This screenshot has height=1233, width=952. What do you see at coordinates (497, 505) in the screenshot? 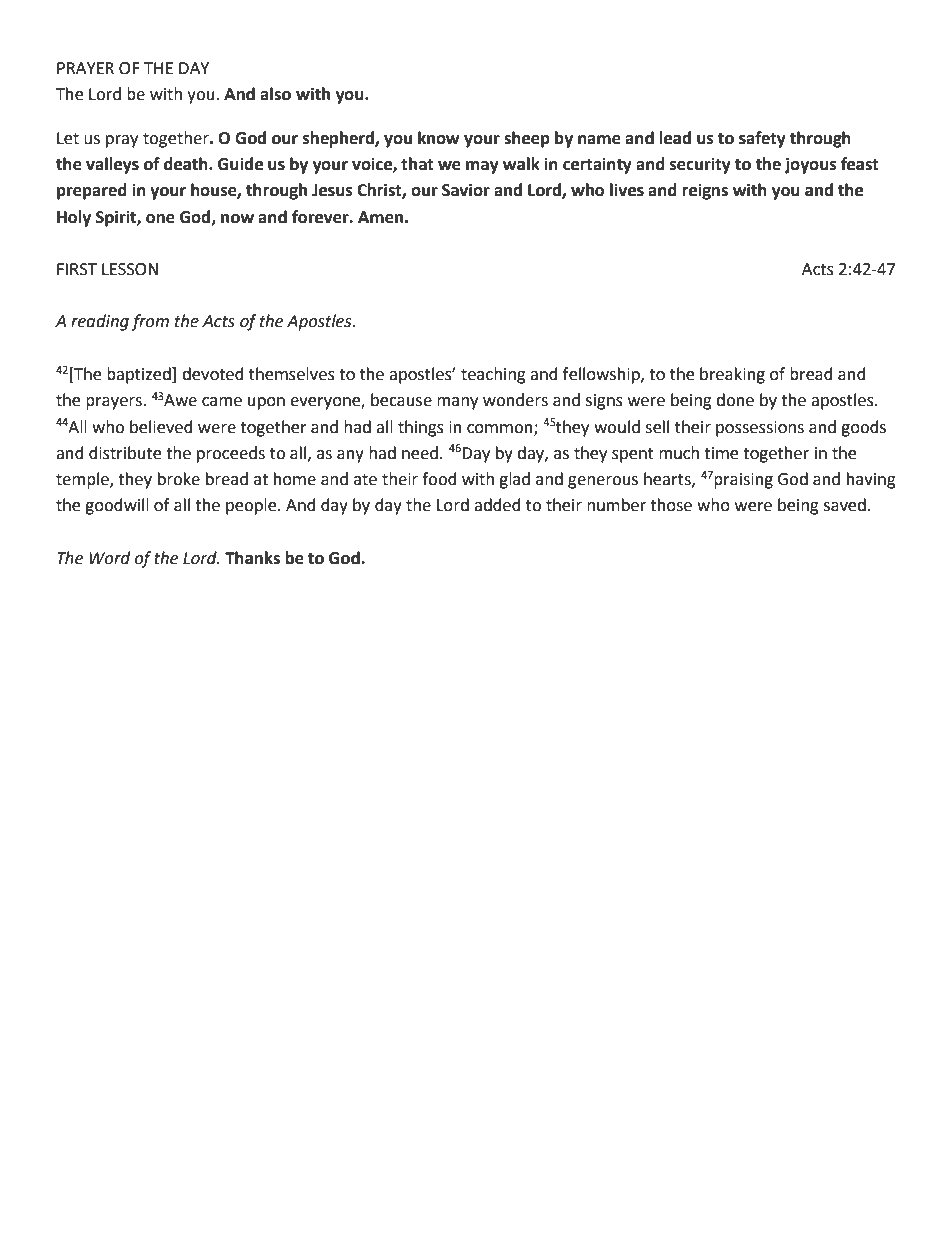
I see `added` at bounding box center [497, 505].
